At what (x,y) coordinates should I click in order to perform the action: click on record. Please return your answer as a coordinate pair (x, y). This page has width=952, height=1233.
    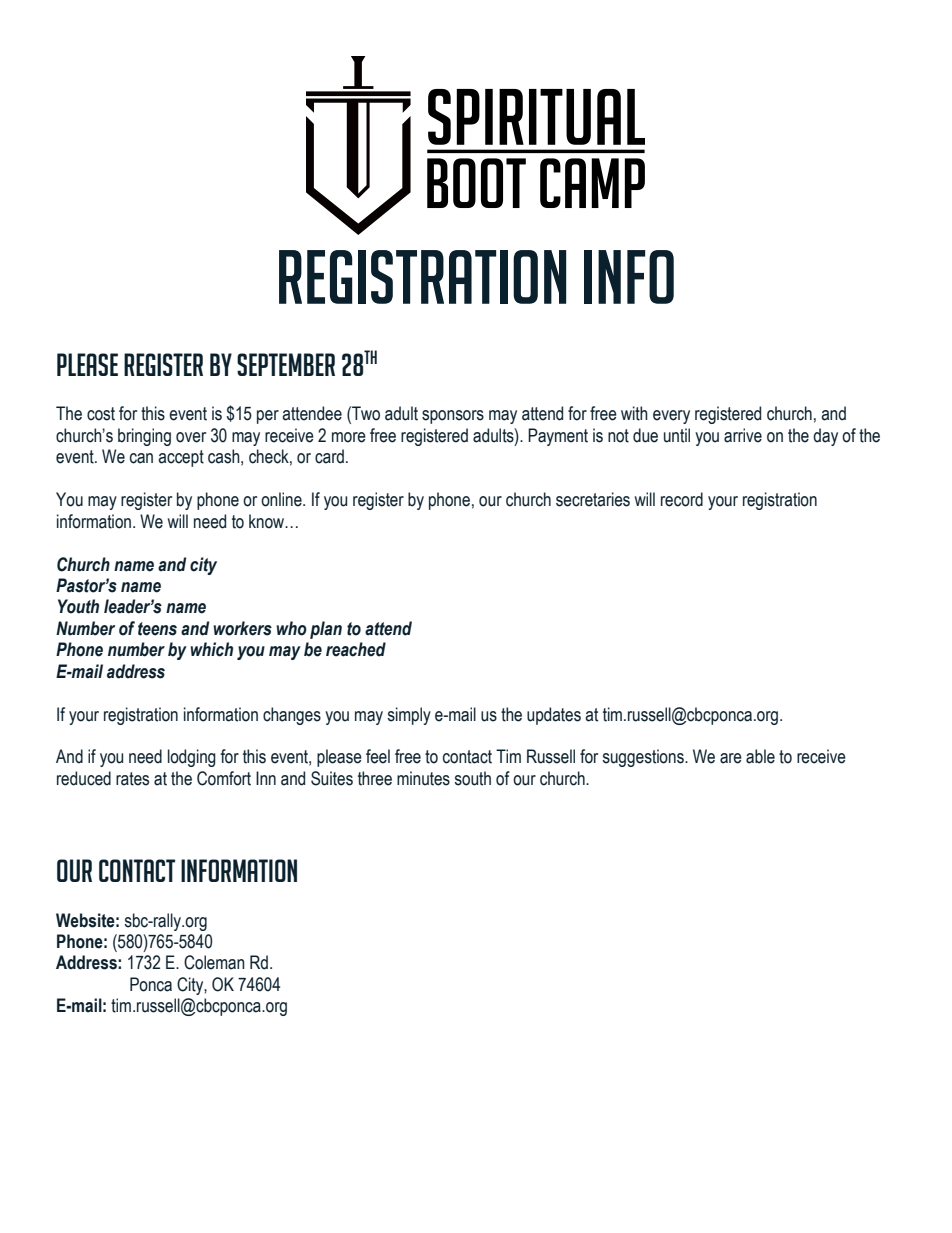
    Looking at the image, I should click on (682, 499).
